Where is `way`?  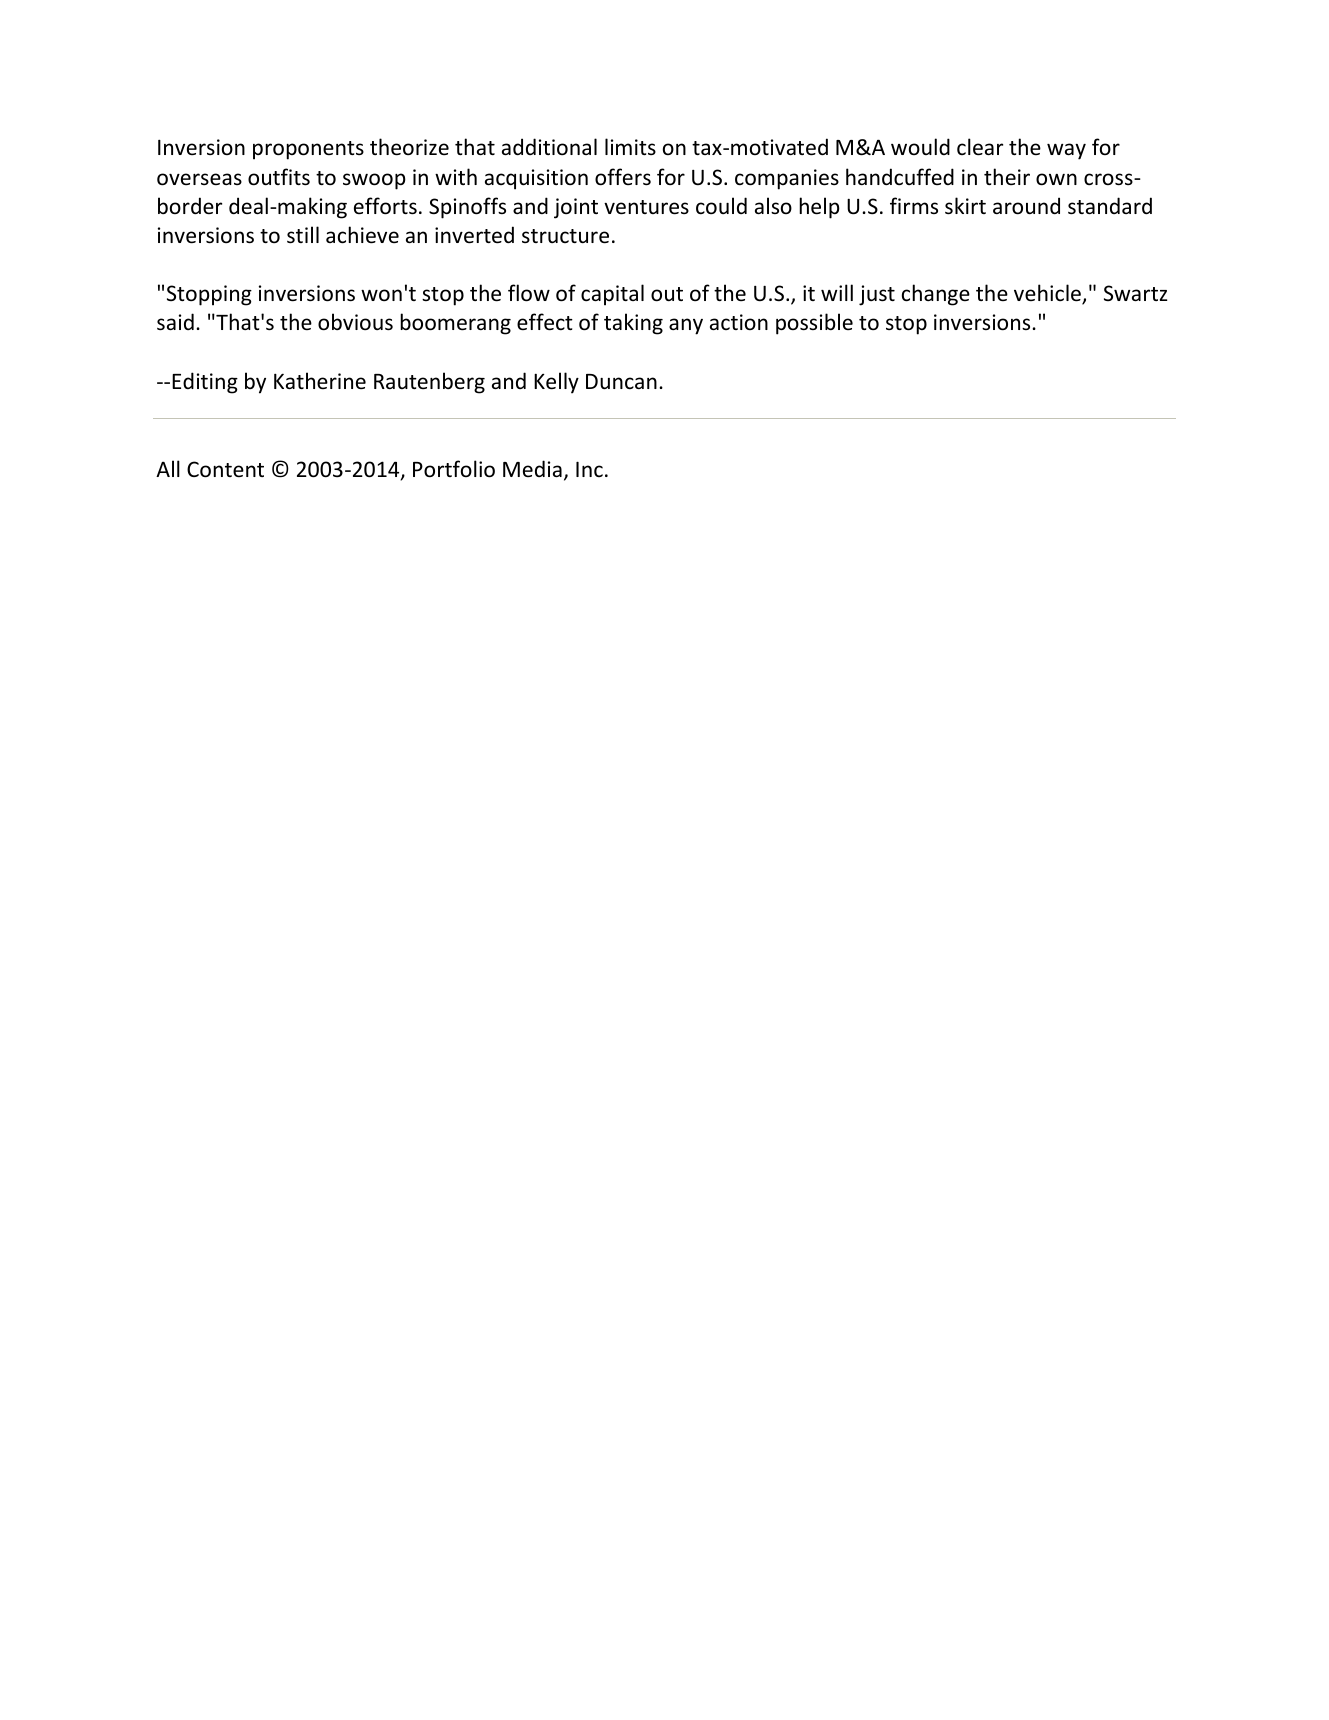
way is located at coordinates (1066, 151).
